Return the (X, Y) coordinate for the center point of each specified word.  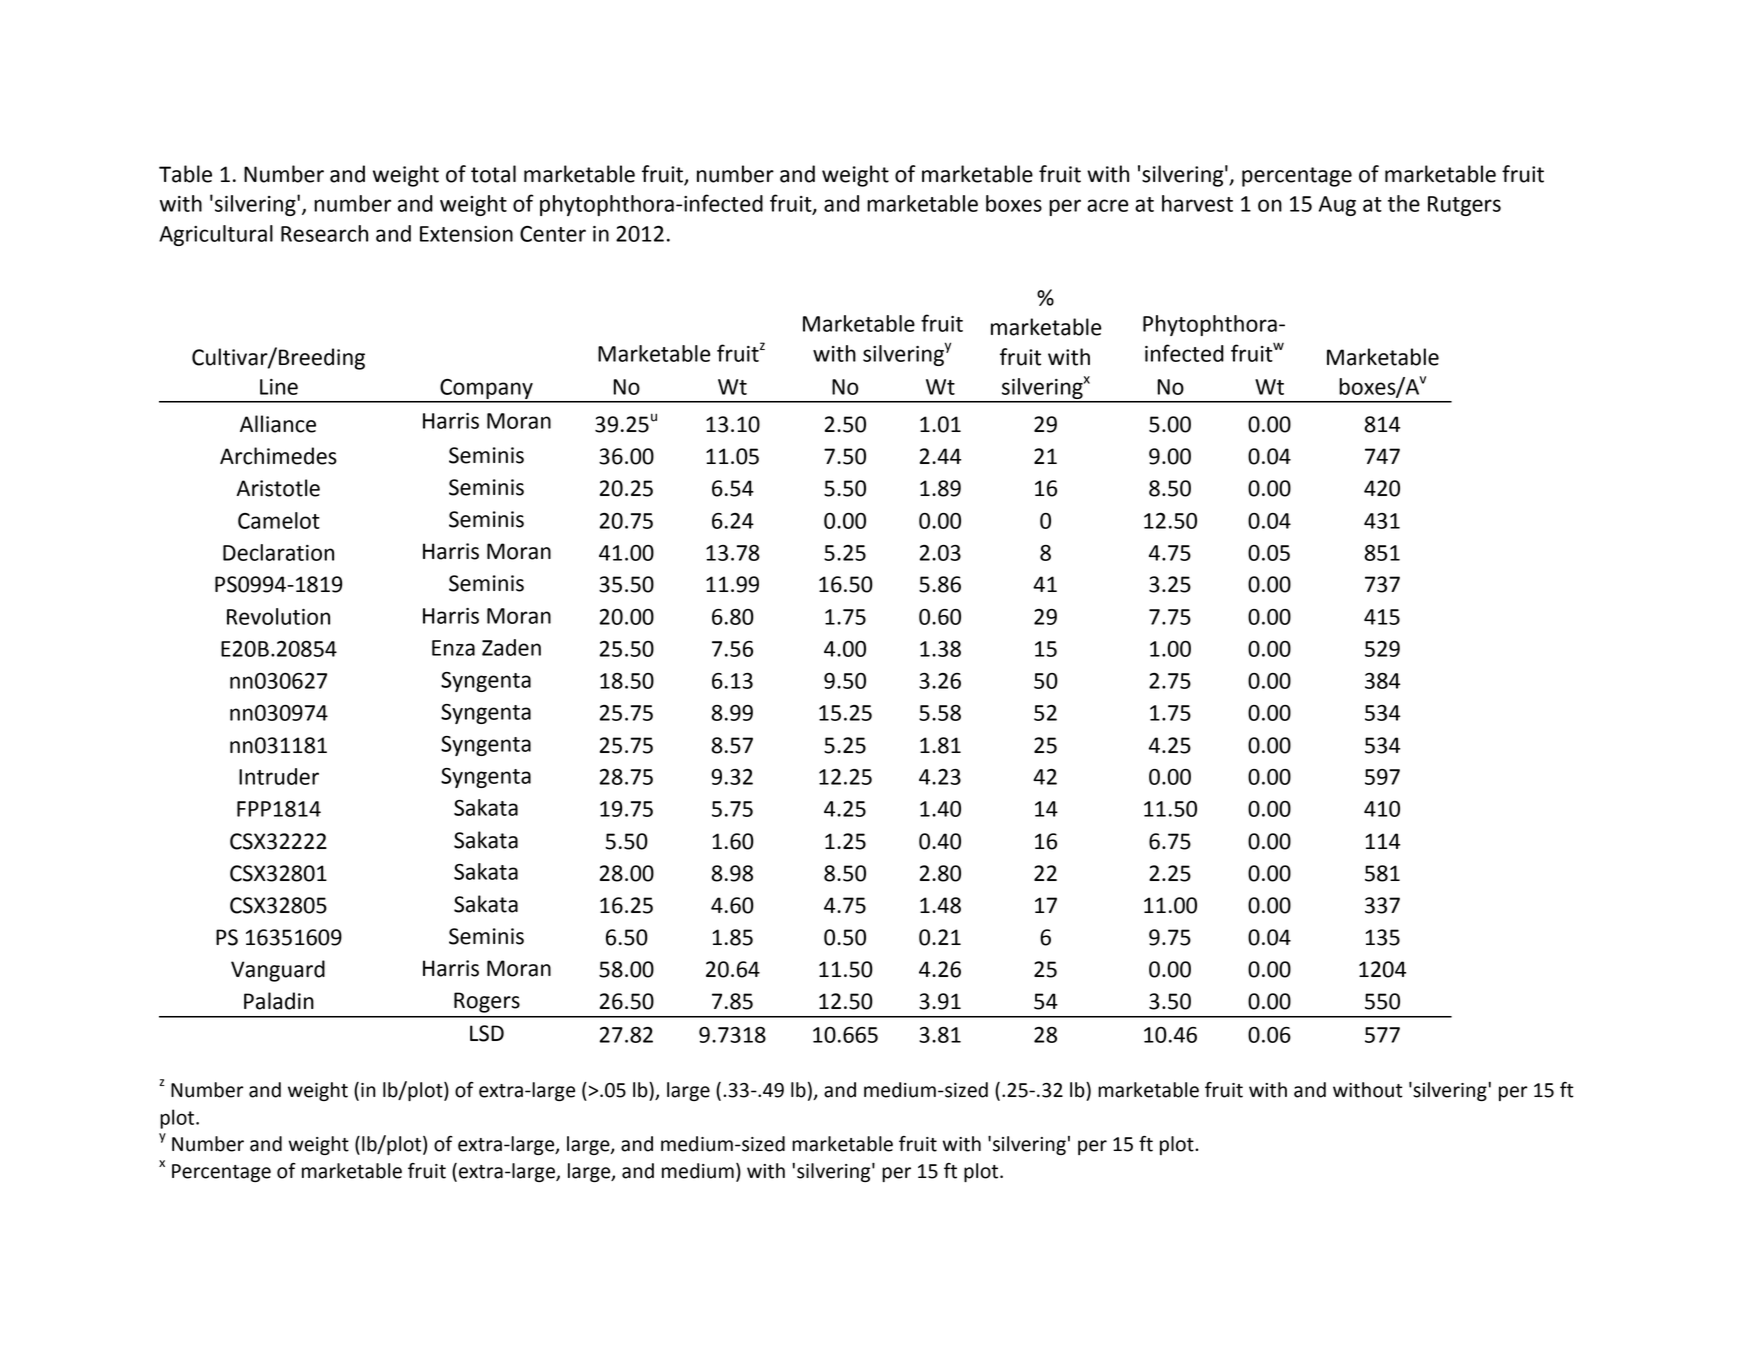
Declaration (278, 552)
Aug (1337, 206)
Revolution (278, 616)
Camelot (279, 520)
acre (1108, 205)
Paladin (279, 1001)
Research (324, 233)
